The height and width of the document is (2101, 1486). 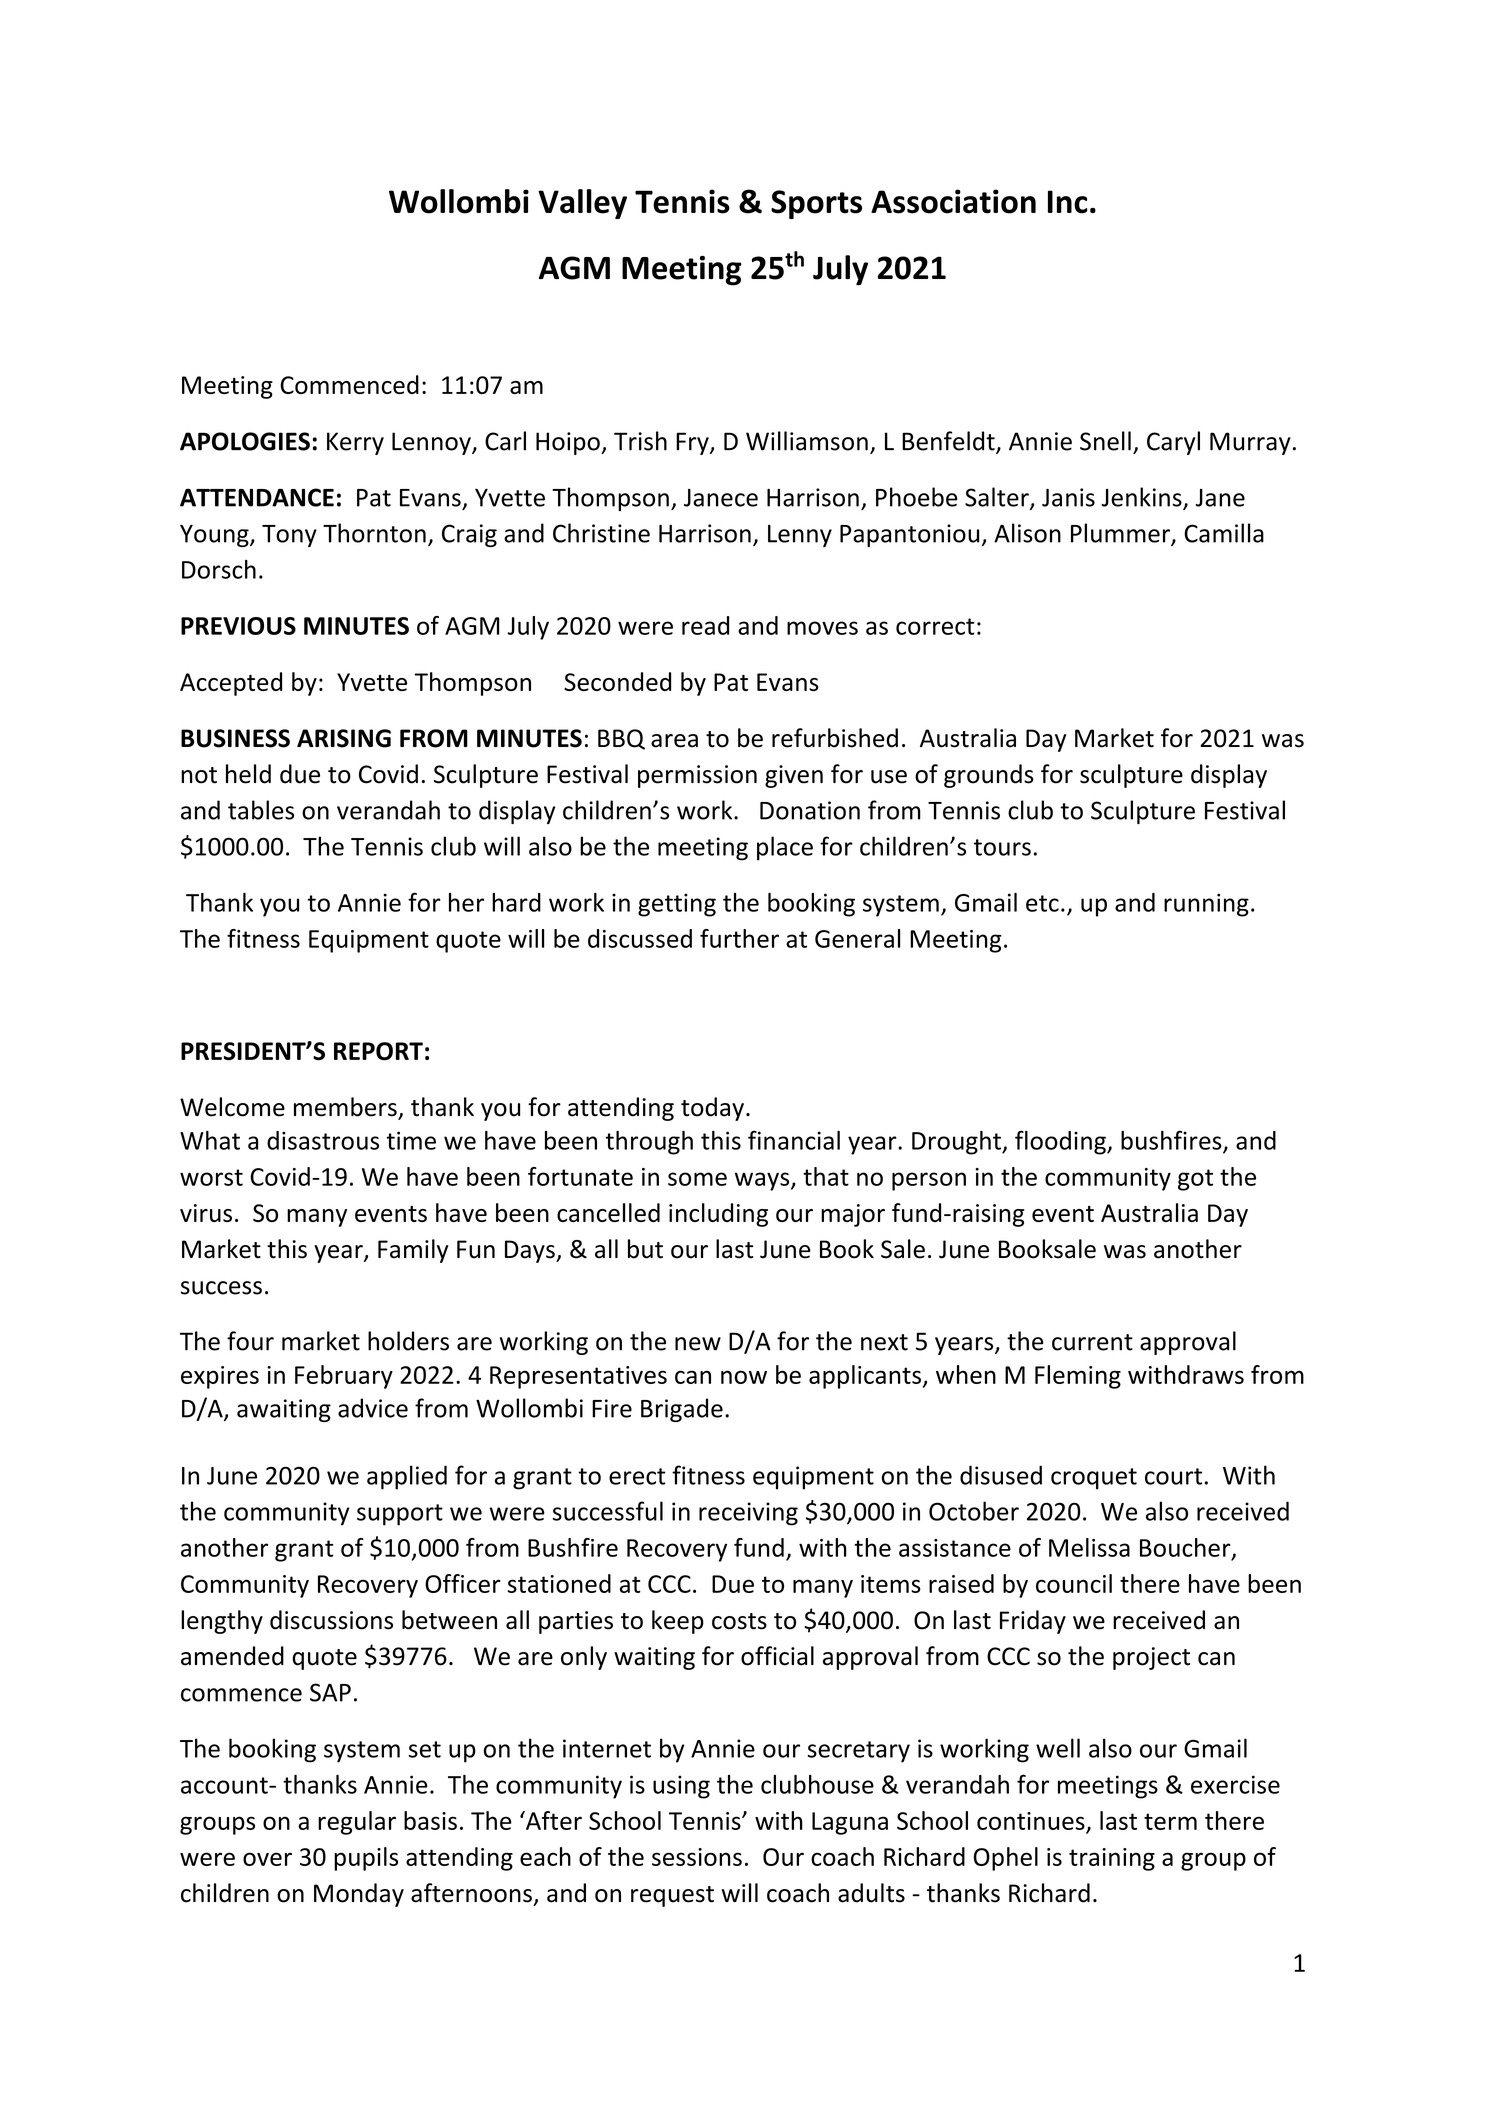 What do you see at coordinates (1089, 1547) in the document?
I see `Melissa` at bounding box center [1089, 1547].
